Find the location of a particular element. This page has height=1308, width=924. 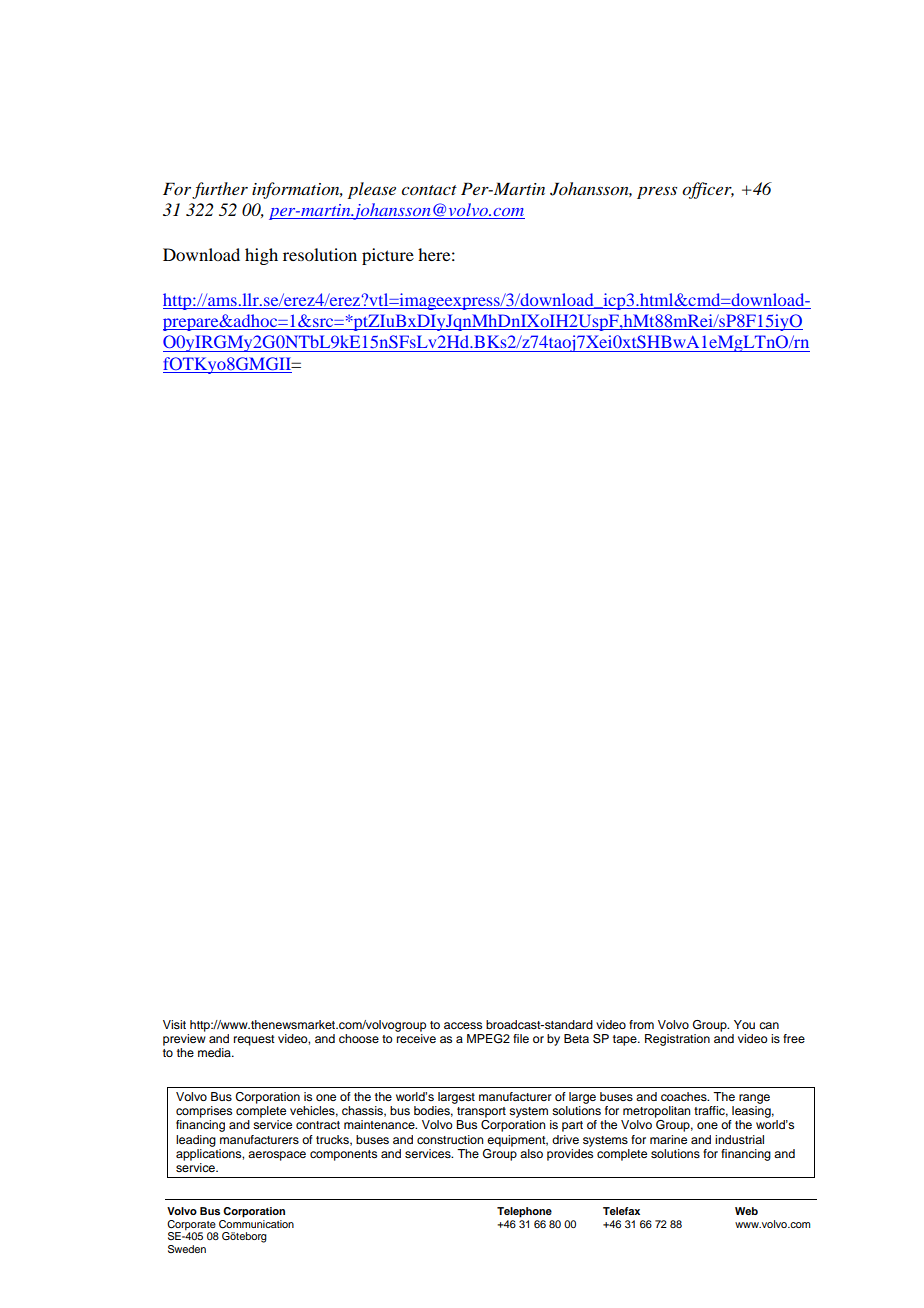

access is located at coordinates (463, 1025).
